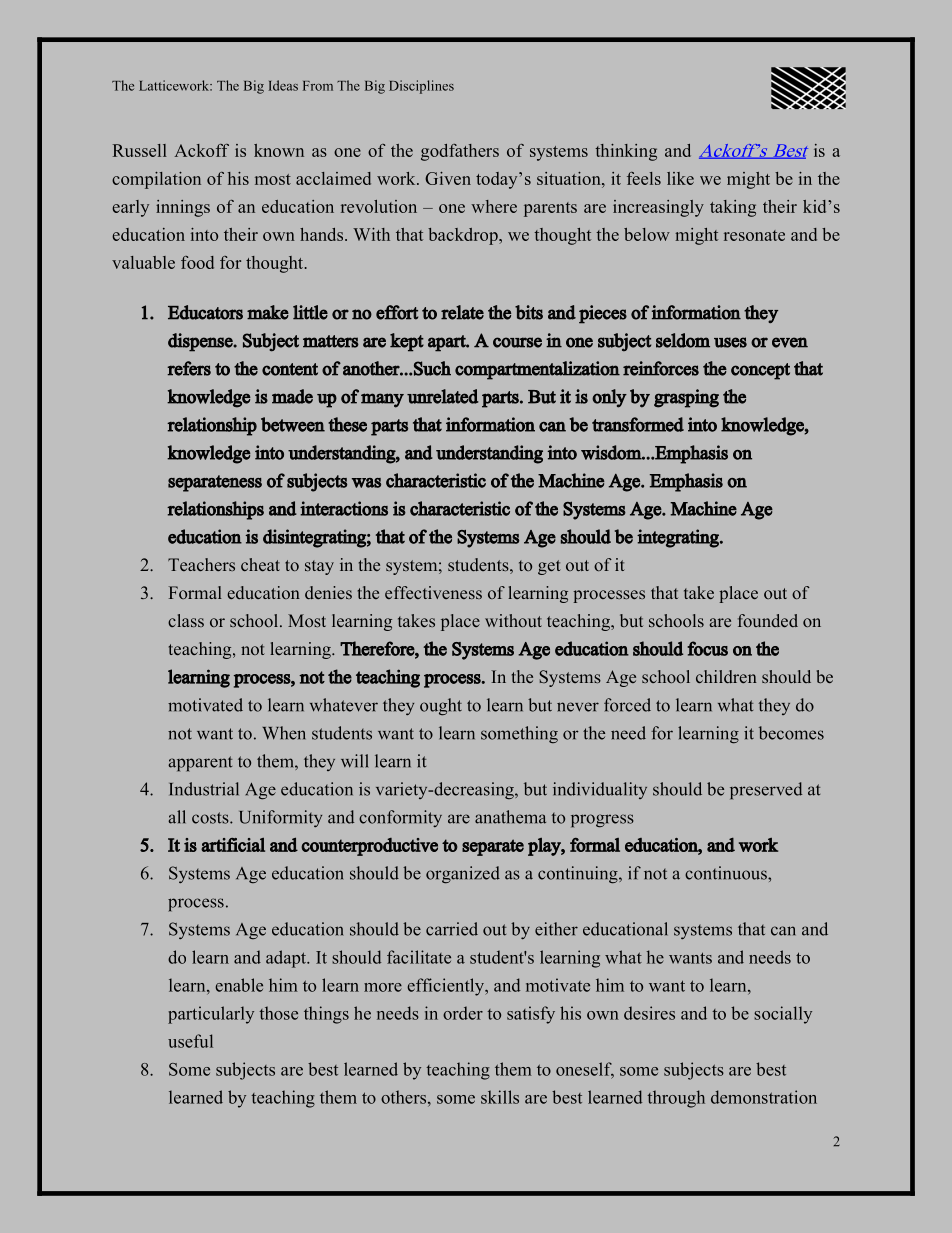 Image resolution: width=952 pixels, height=1233 pixels. Describe the element at coordinates (201, 564) in the document. I see `Teachers` at that location.
